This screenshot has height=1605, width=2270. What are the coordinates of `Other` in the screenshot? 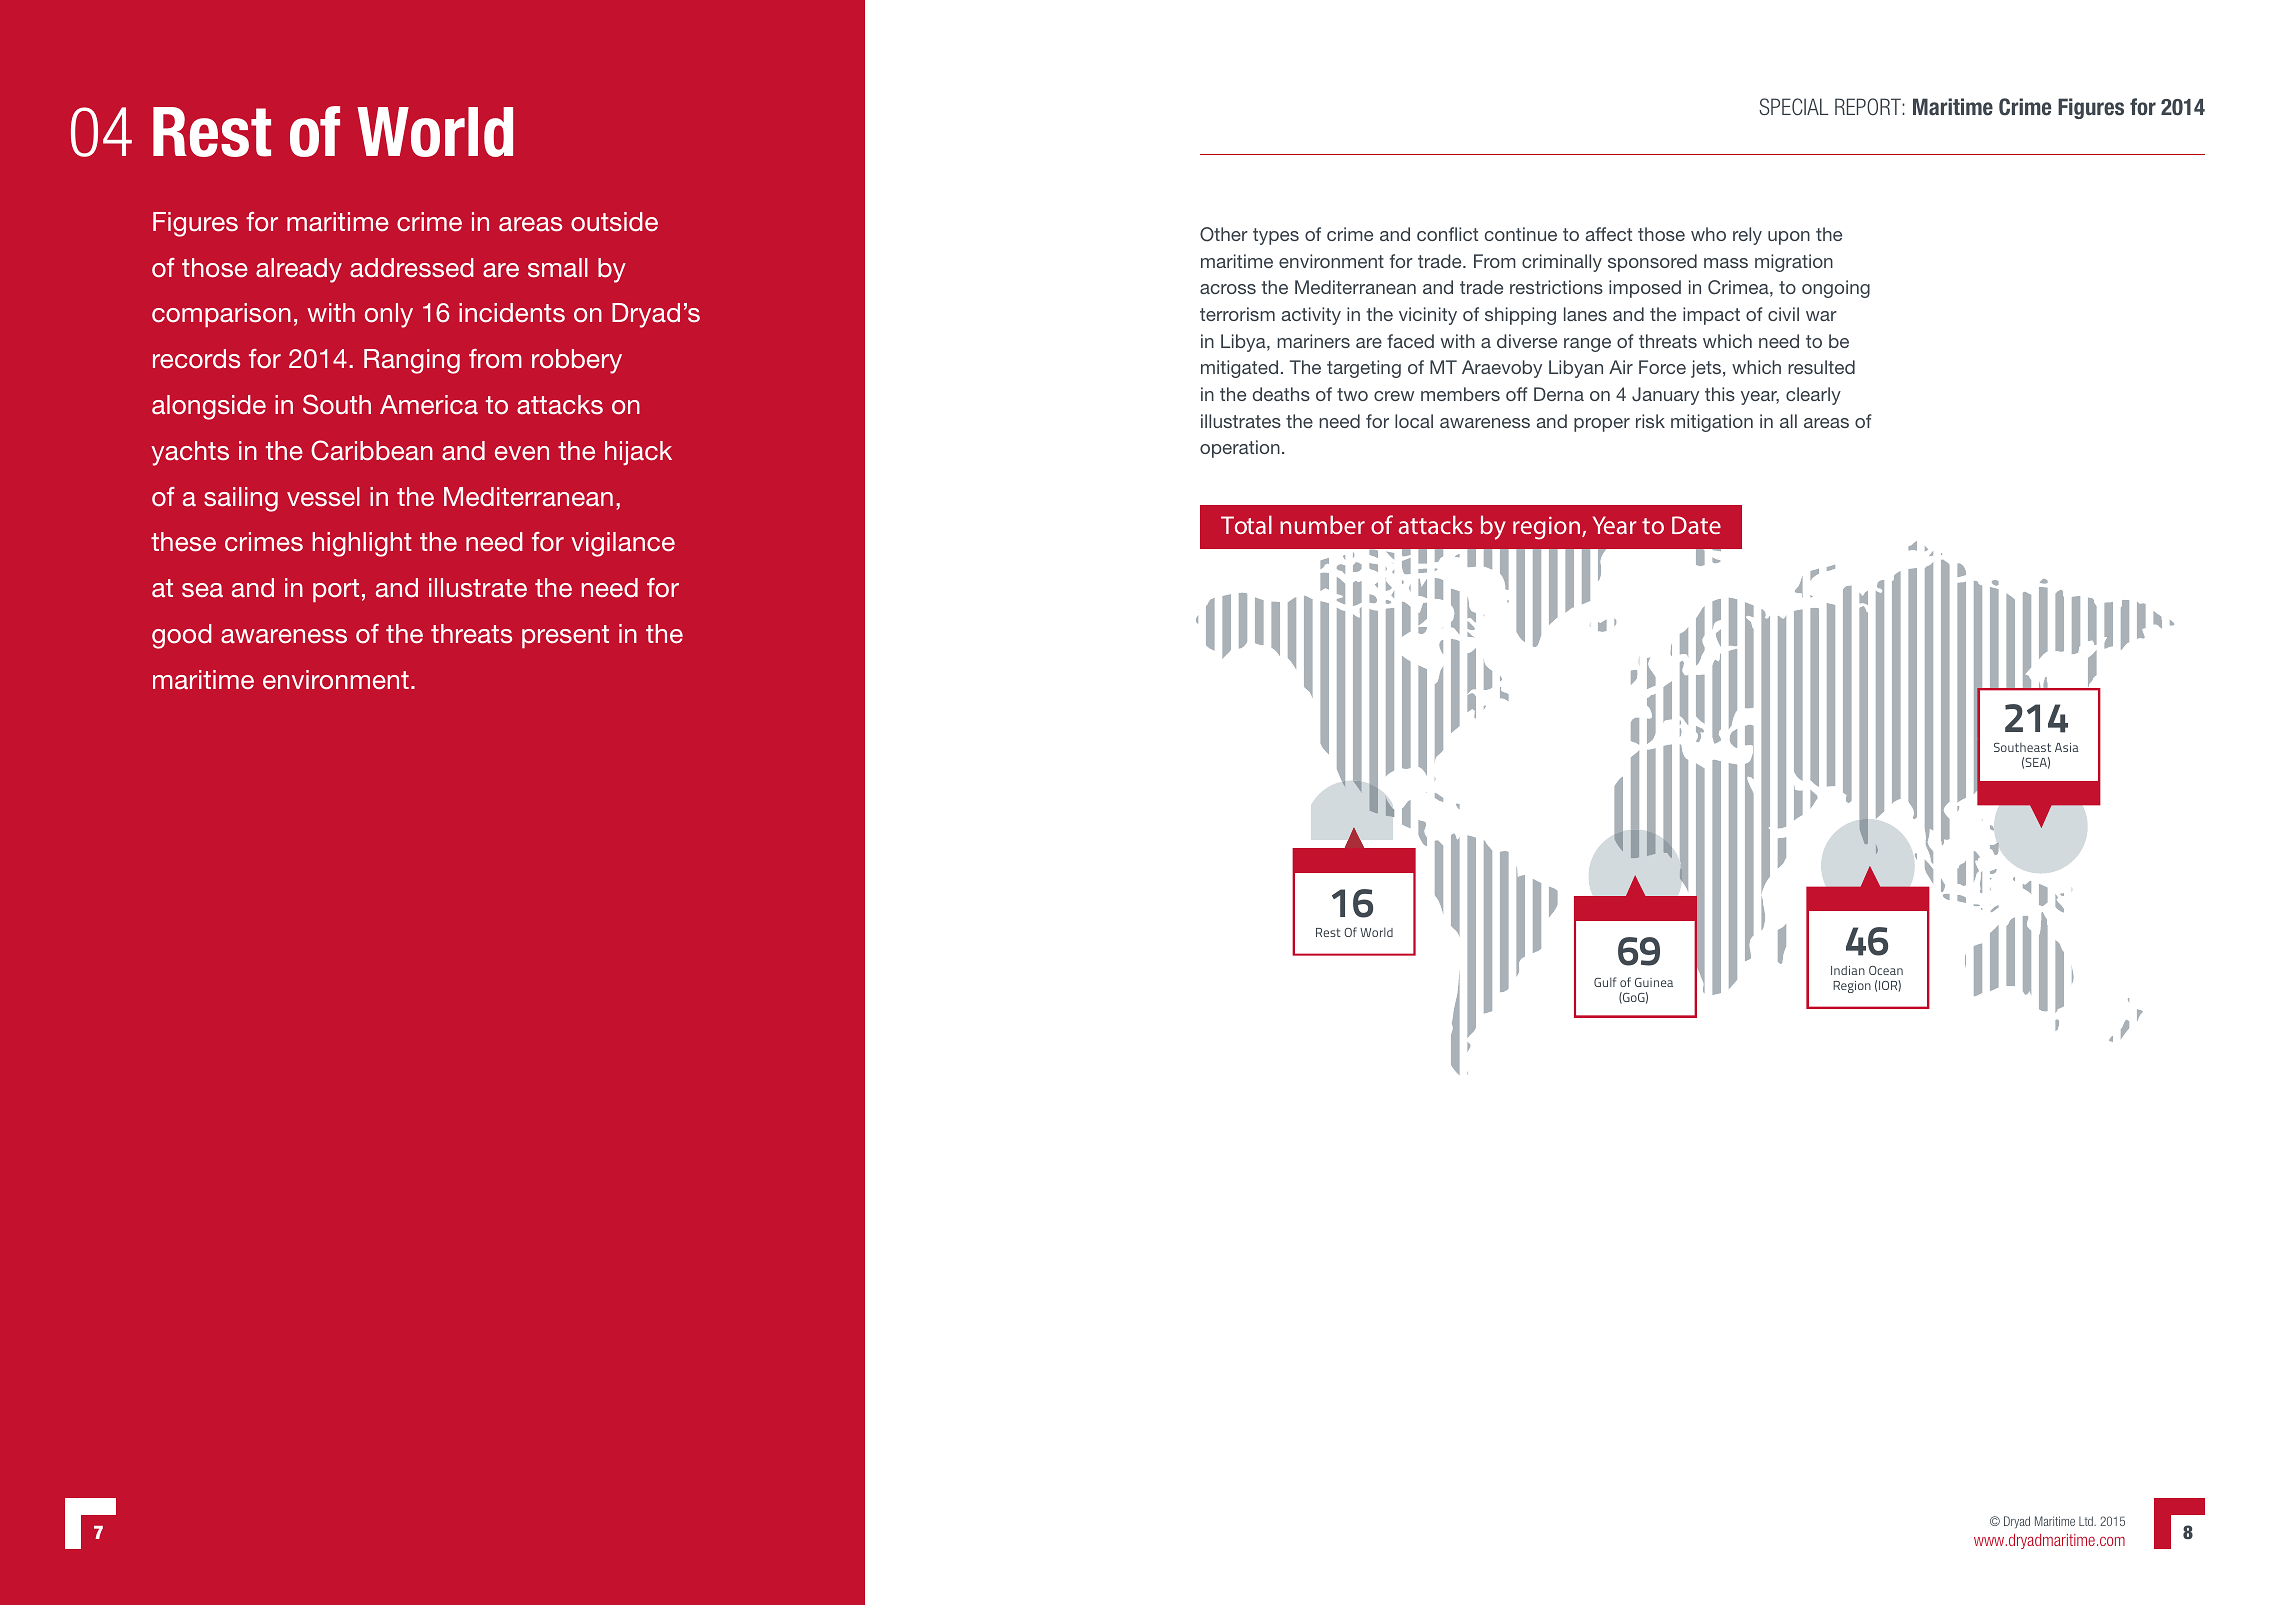 It's located at (1224, 234).
